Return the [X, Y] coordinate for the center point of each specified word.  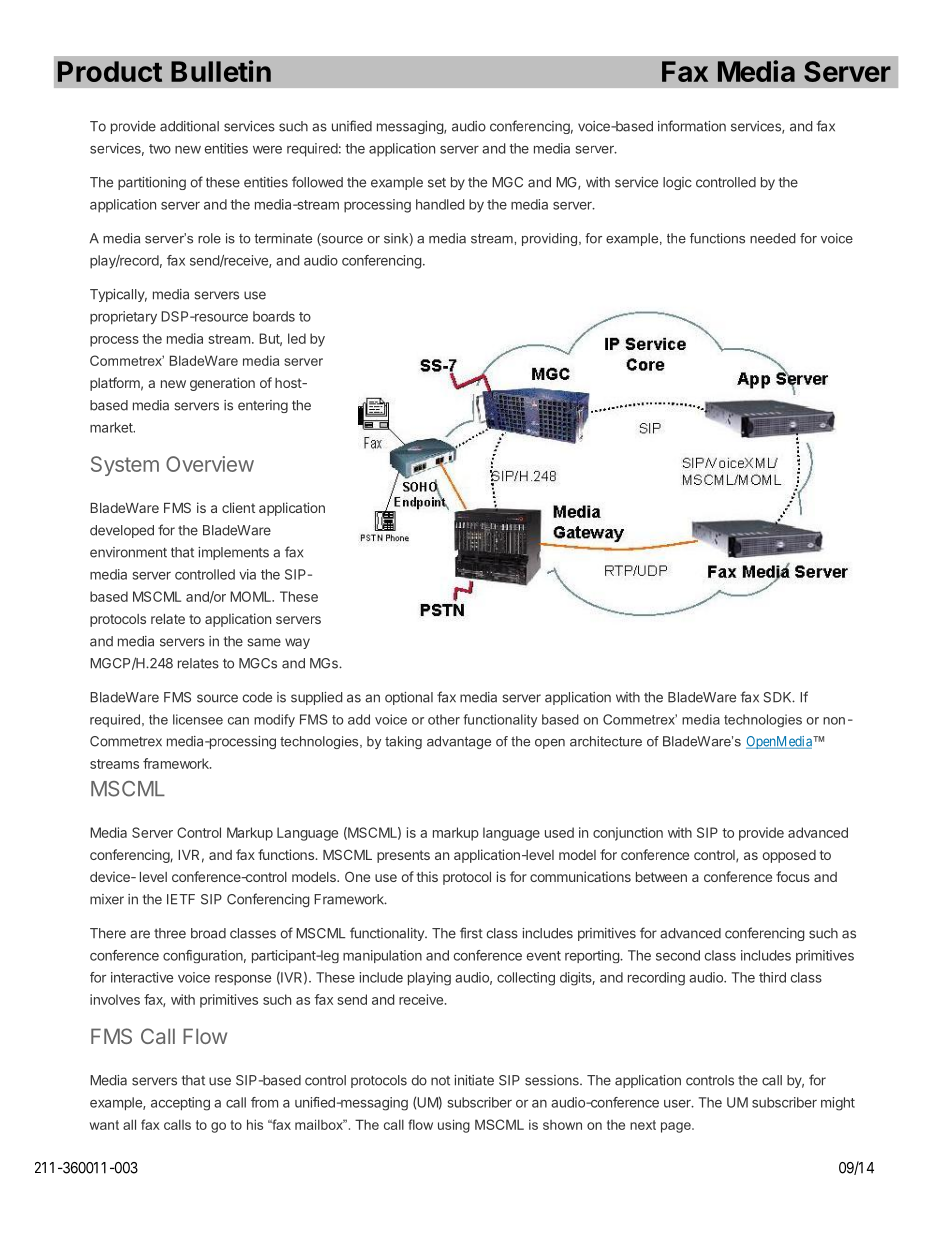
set [437, 183]
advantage [459, 742]
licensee [198, 719]
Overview [210, 464]
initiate [474, 1080]
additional [189, 126]
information [692, 126]
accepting [180, 1104]
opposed [789, 856]
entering [263, 406]
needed [773, 238]
